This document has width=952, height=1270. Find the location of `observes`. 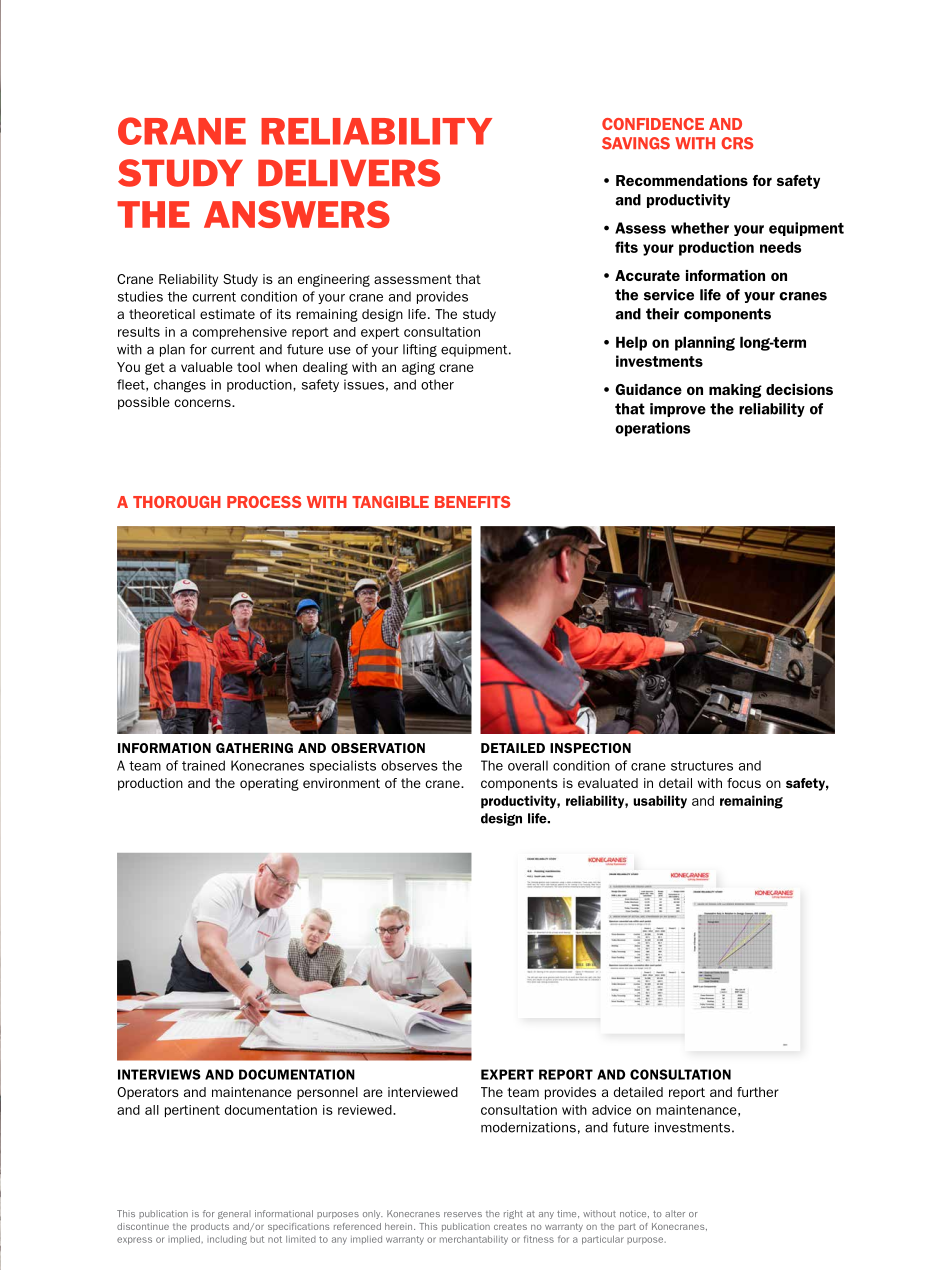

observes is located at coordinates (409, 765).
